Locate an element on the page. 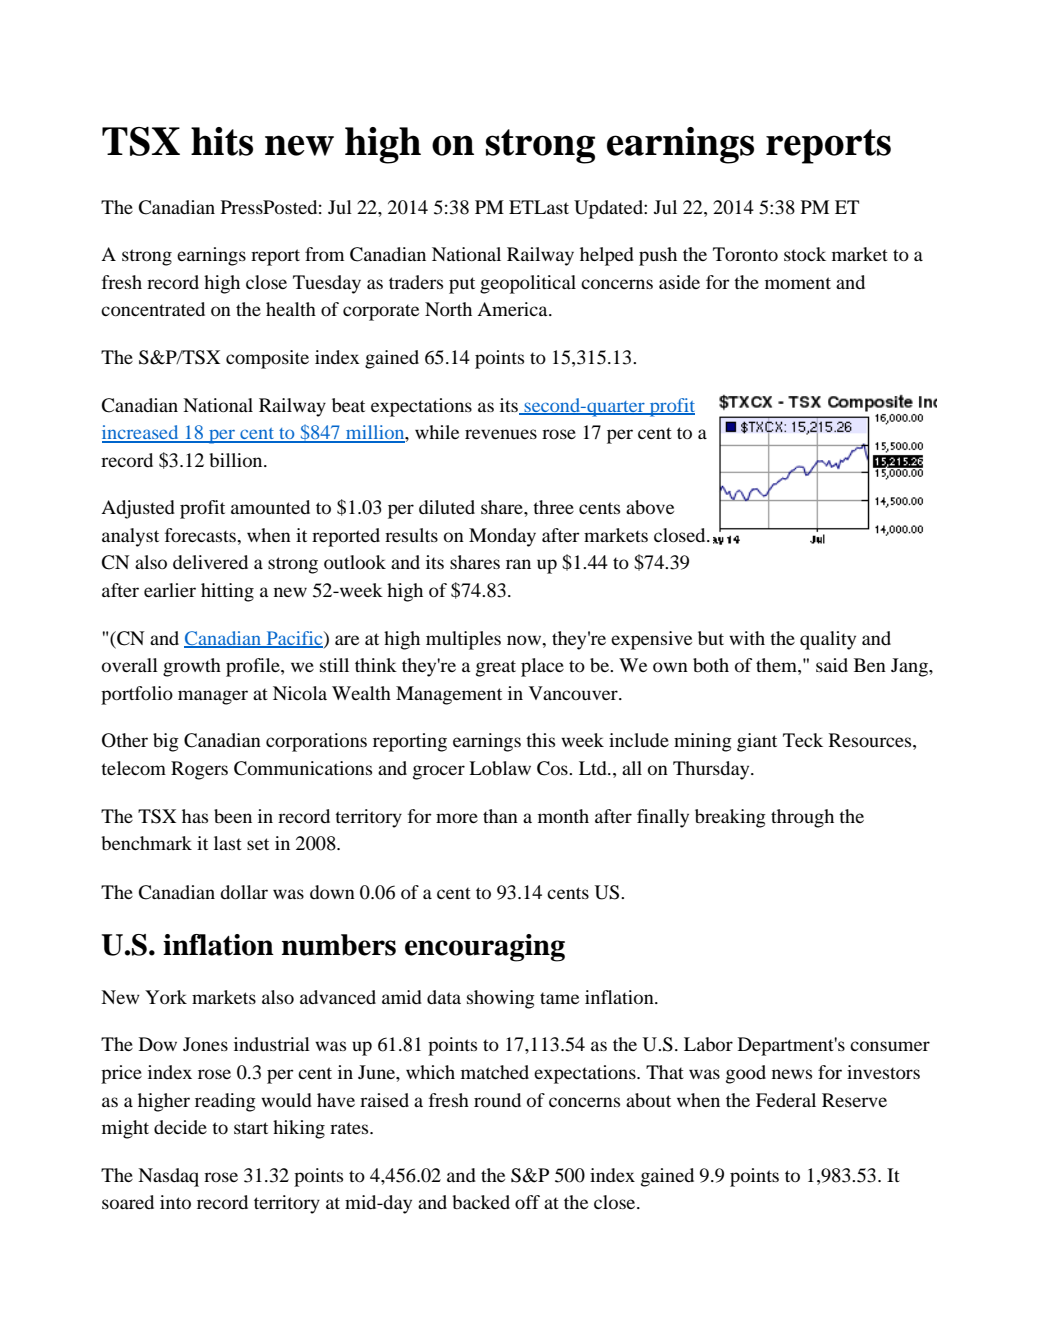  Updated is located at coordinates (609, 209).
